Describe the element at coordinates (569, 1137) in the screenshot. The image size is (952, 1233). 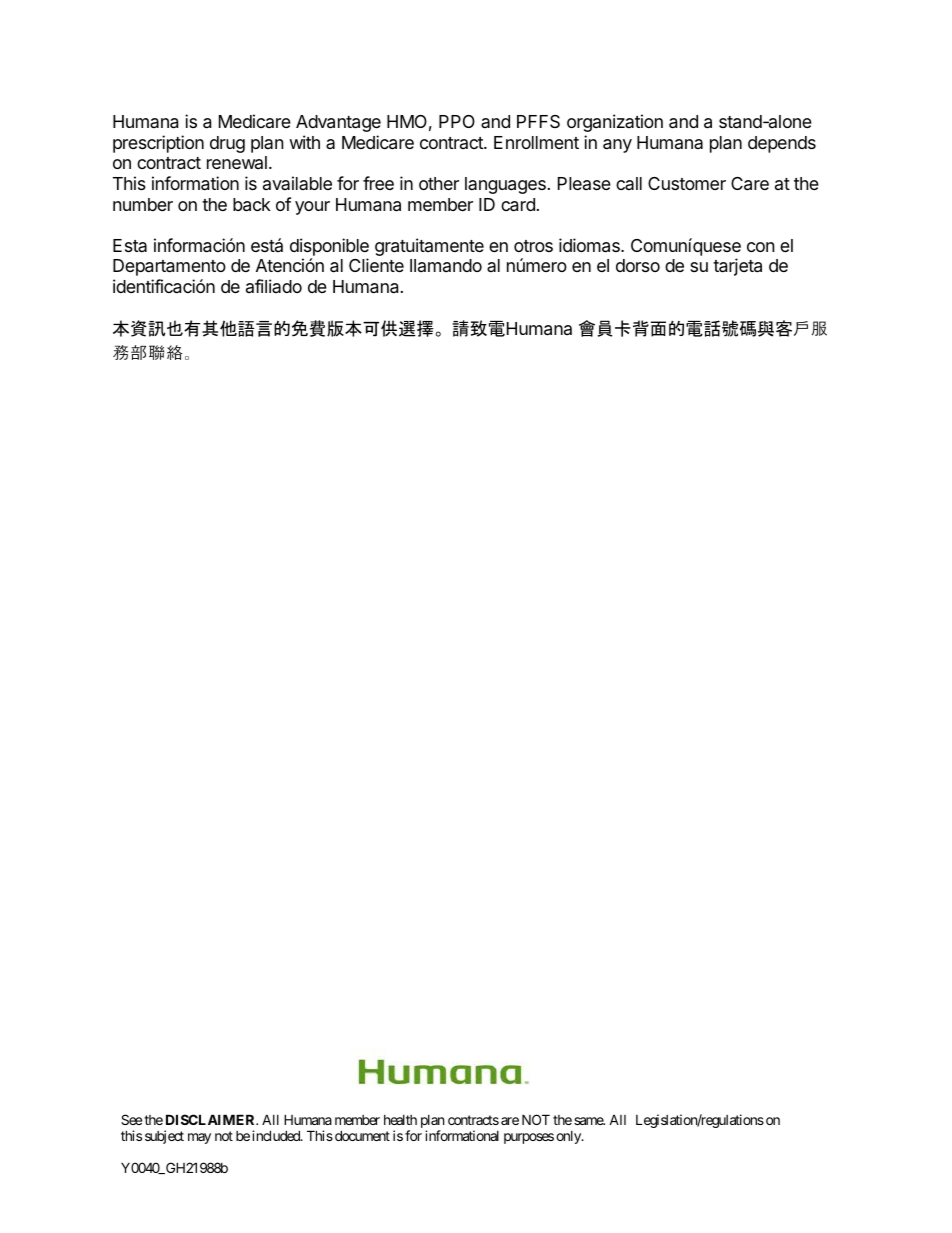
I see `only` at that location.
